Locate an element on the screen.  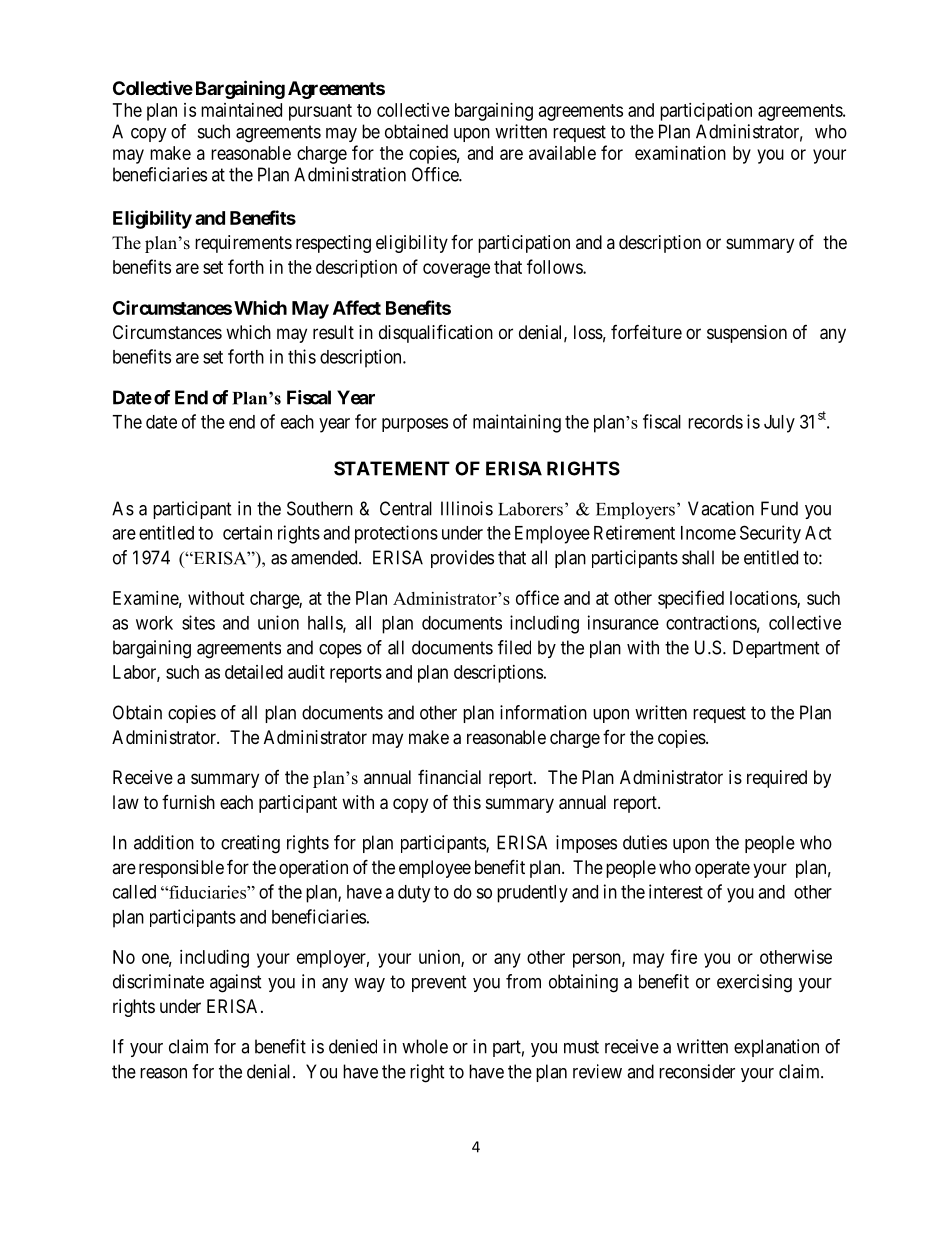
furnish is located at coordinates (188, 802).
